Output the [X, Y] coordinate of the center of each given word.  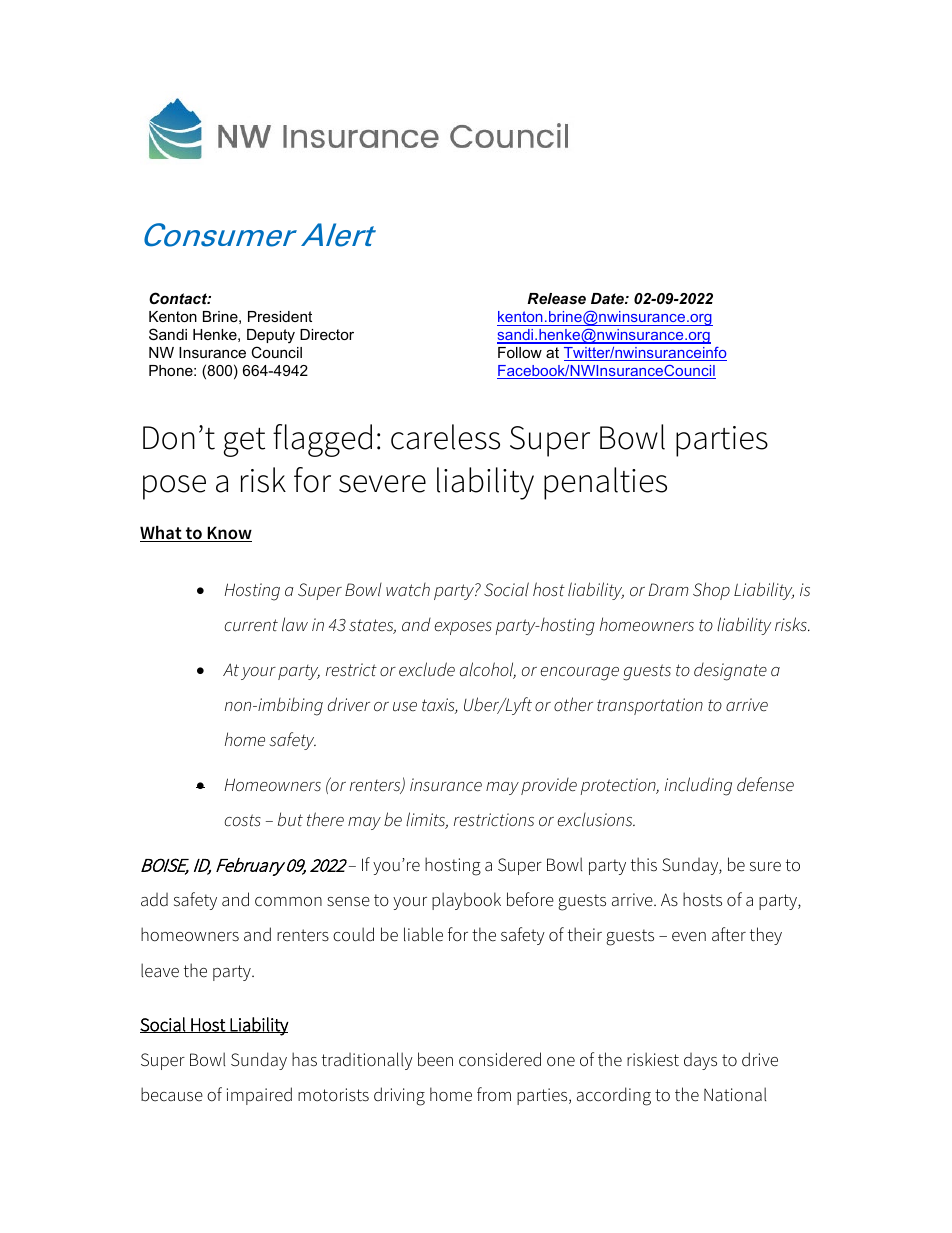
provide [549, 786]
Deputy [271, 336]
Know [228, 534]
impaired [259, 1096]
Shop [711, 591]
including [698, 786]
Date [608, 298]
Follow [520, 352]
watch [408, 590]
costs [242, 820]
